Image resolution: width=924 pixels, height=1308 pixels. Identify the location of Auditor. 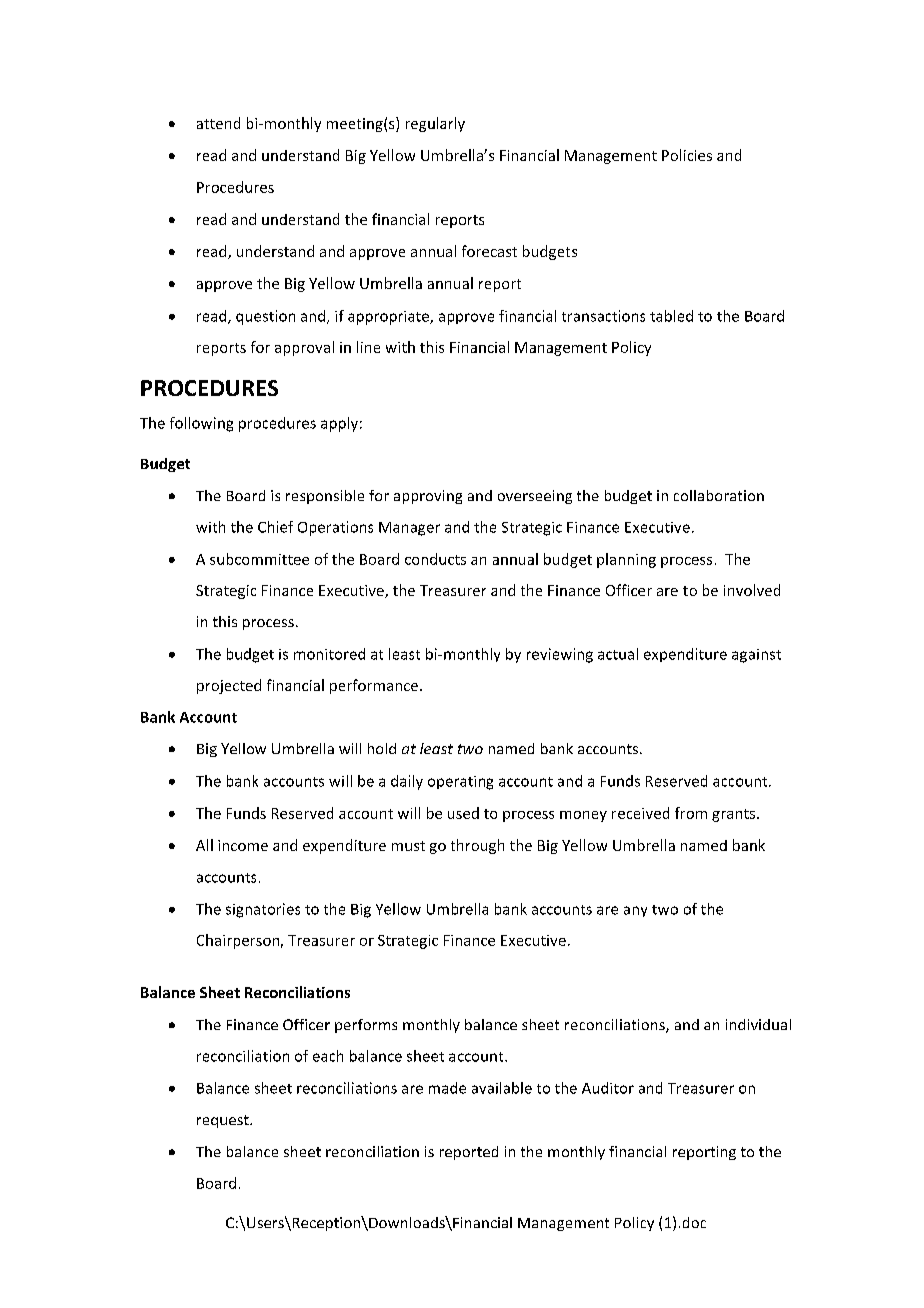
(608, 1088).
